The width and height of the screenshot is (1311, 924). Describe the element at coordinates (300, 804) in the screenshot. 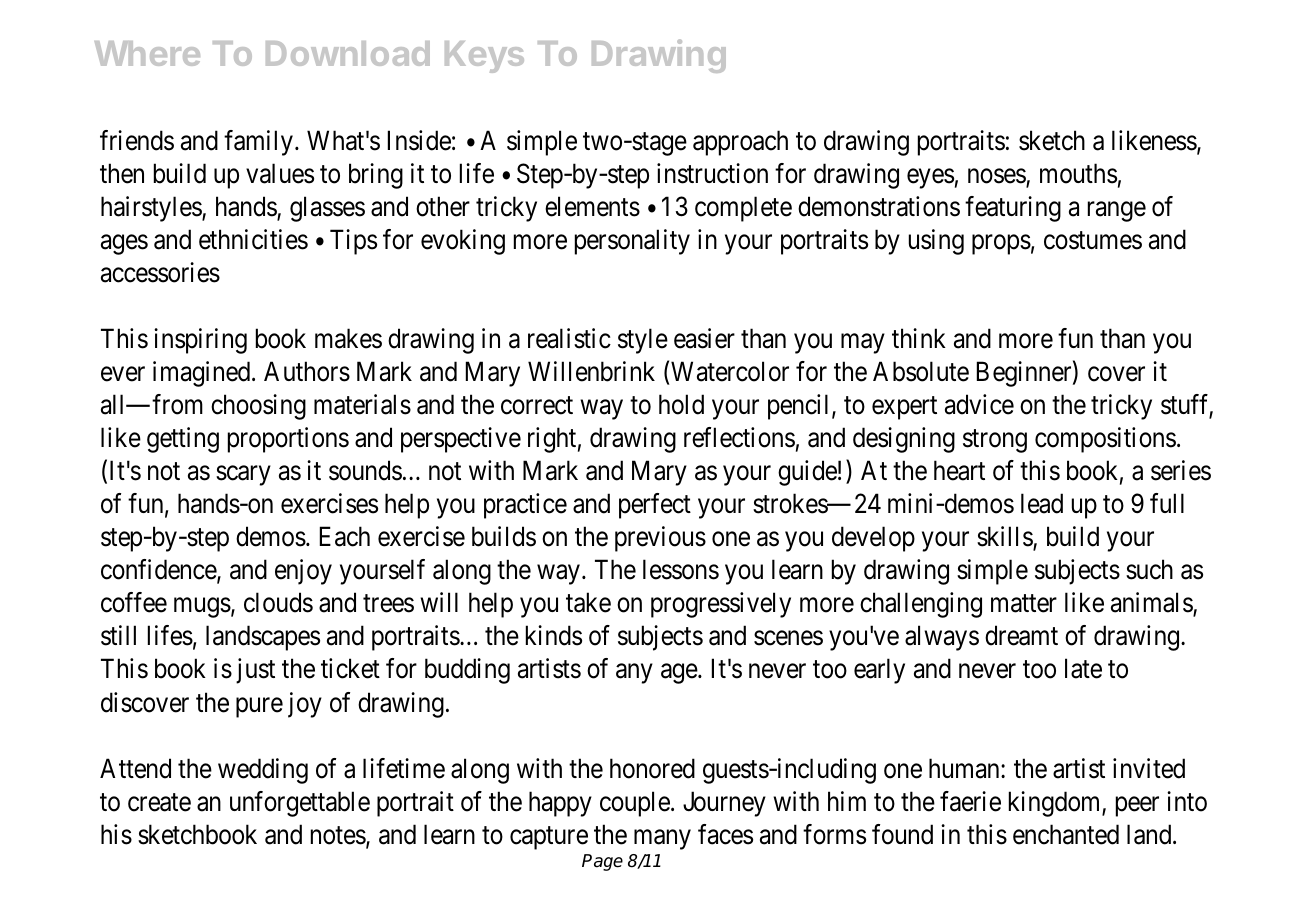

I see `unforgettable` at that location.
